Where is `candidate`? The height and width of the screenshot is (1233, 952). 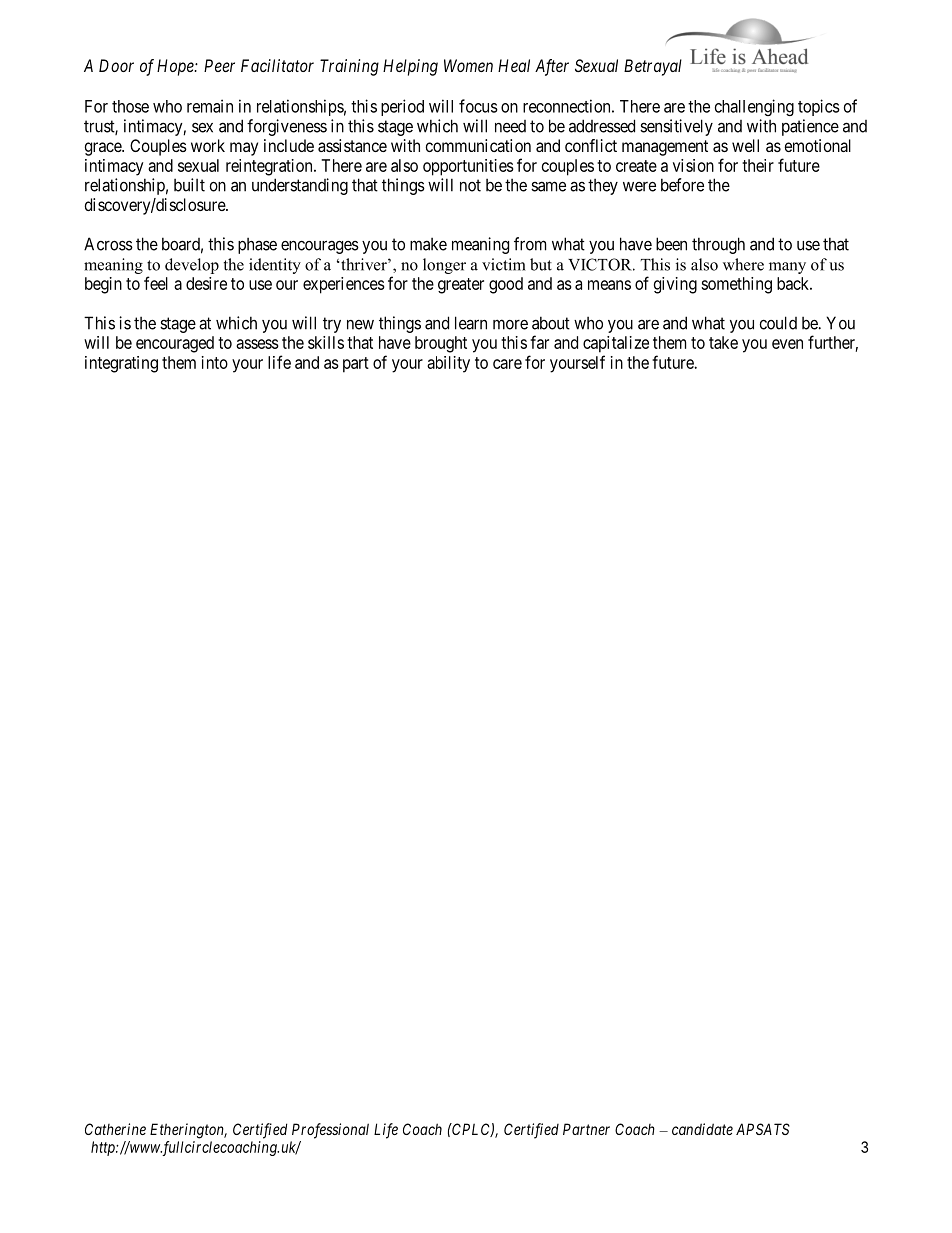 candidate is located at coordinates (702, 1129).
